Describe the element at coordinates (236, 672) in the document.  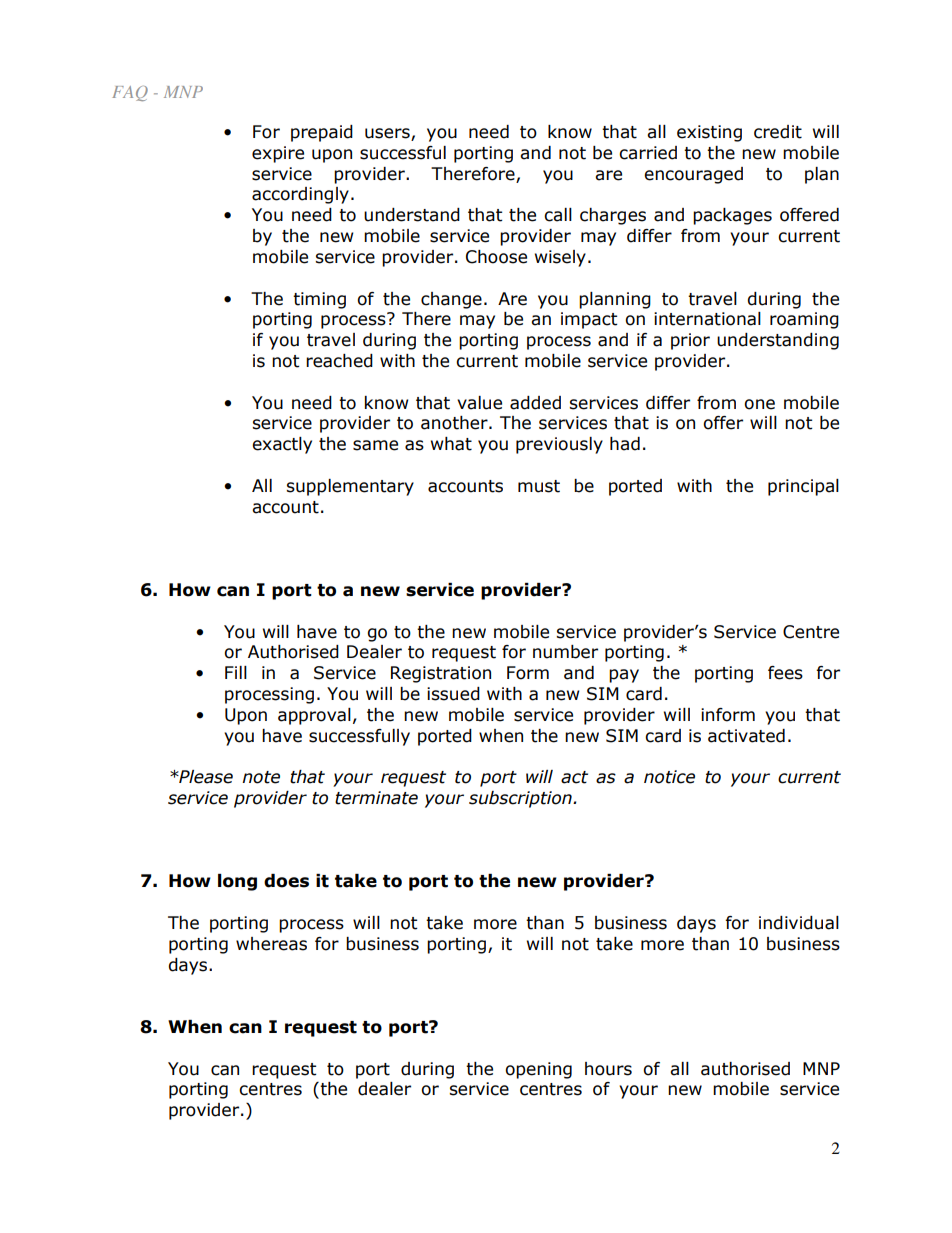
I see `Fill` at that location.
